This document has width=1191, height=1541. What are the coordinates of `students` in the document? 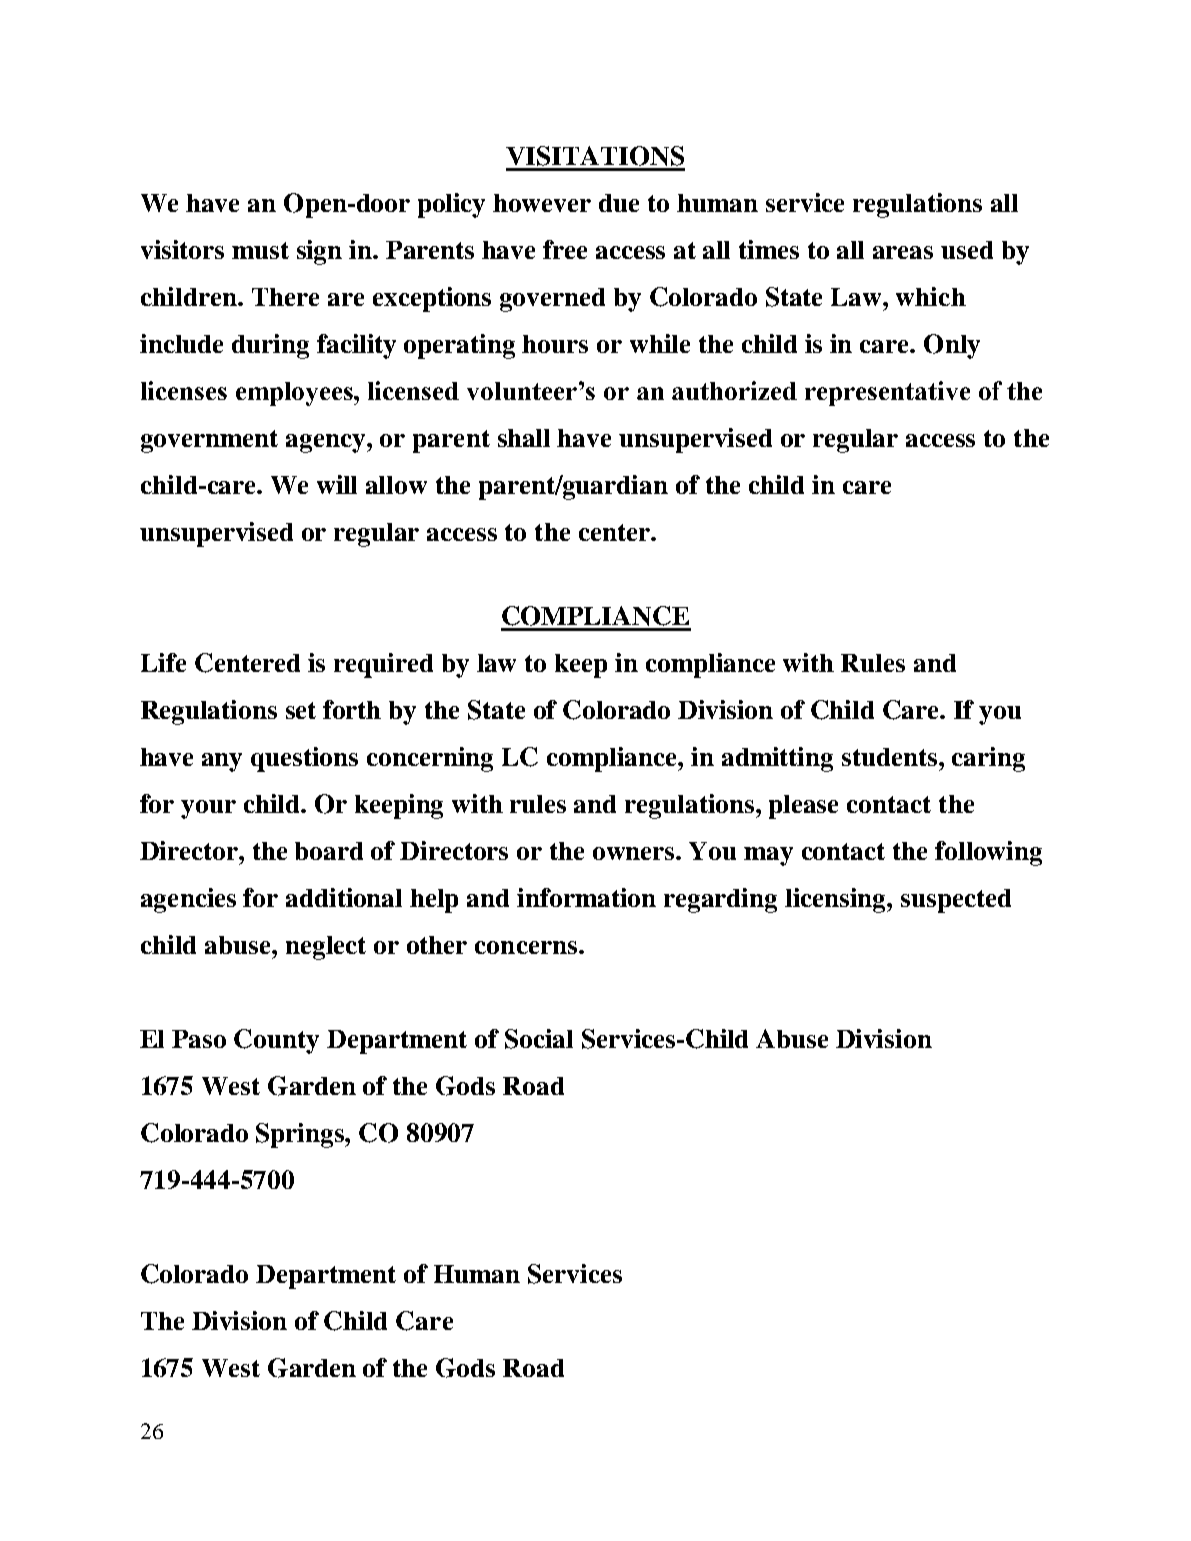 It's located at (891, 757).
